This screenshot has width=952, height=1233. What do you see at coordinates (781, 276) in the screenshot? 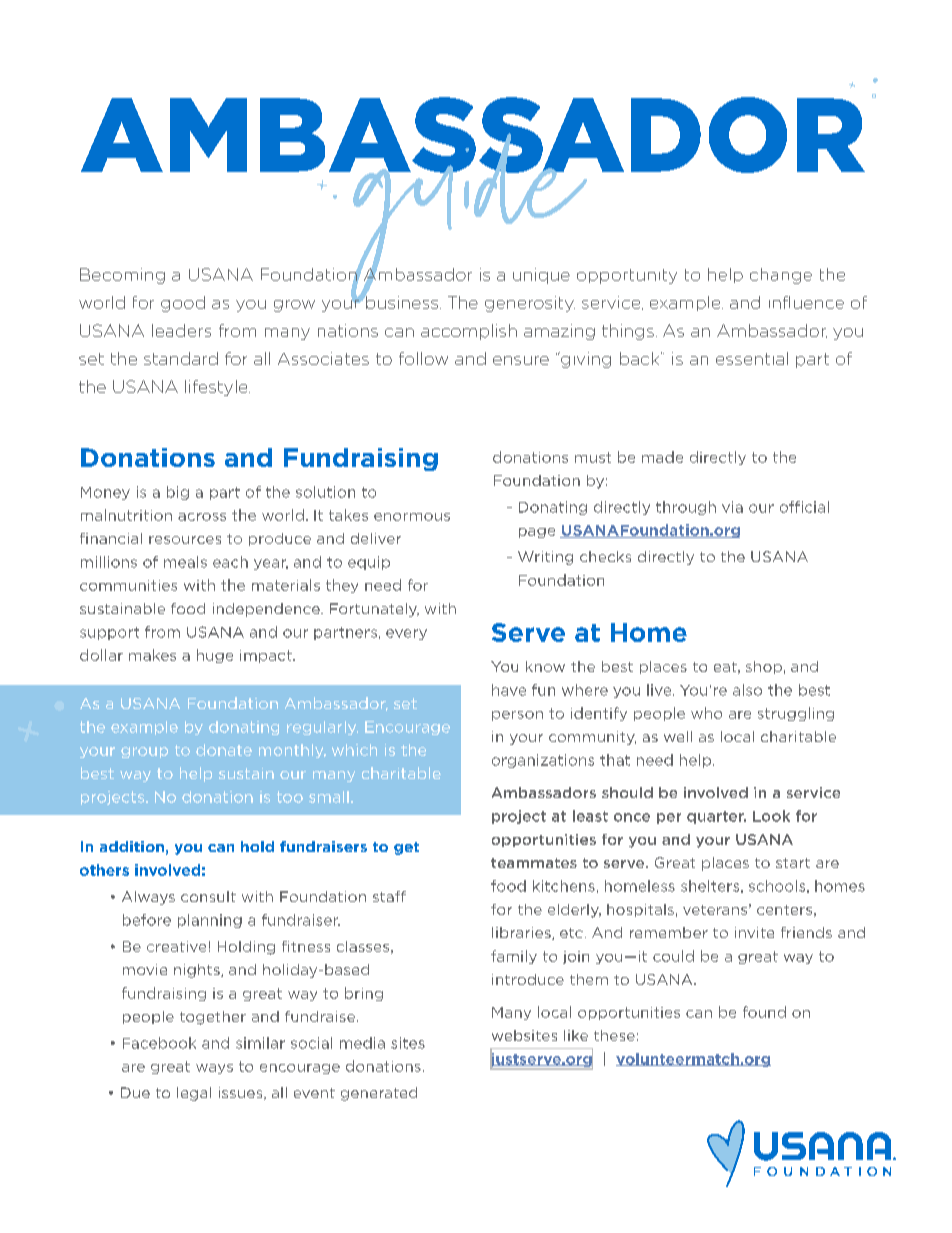
I see `change` at bounding box center [781, 276].
